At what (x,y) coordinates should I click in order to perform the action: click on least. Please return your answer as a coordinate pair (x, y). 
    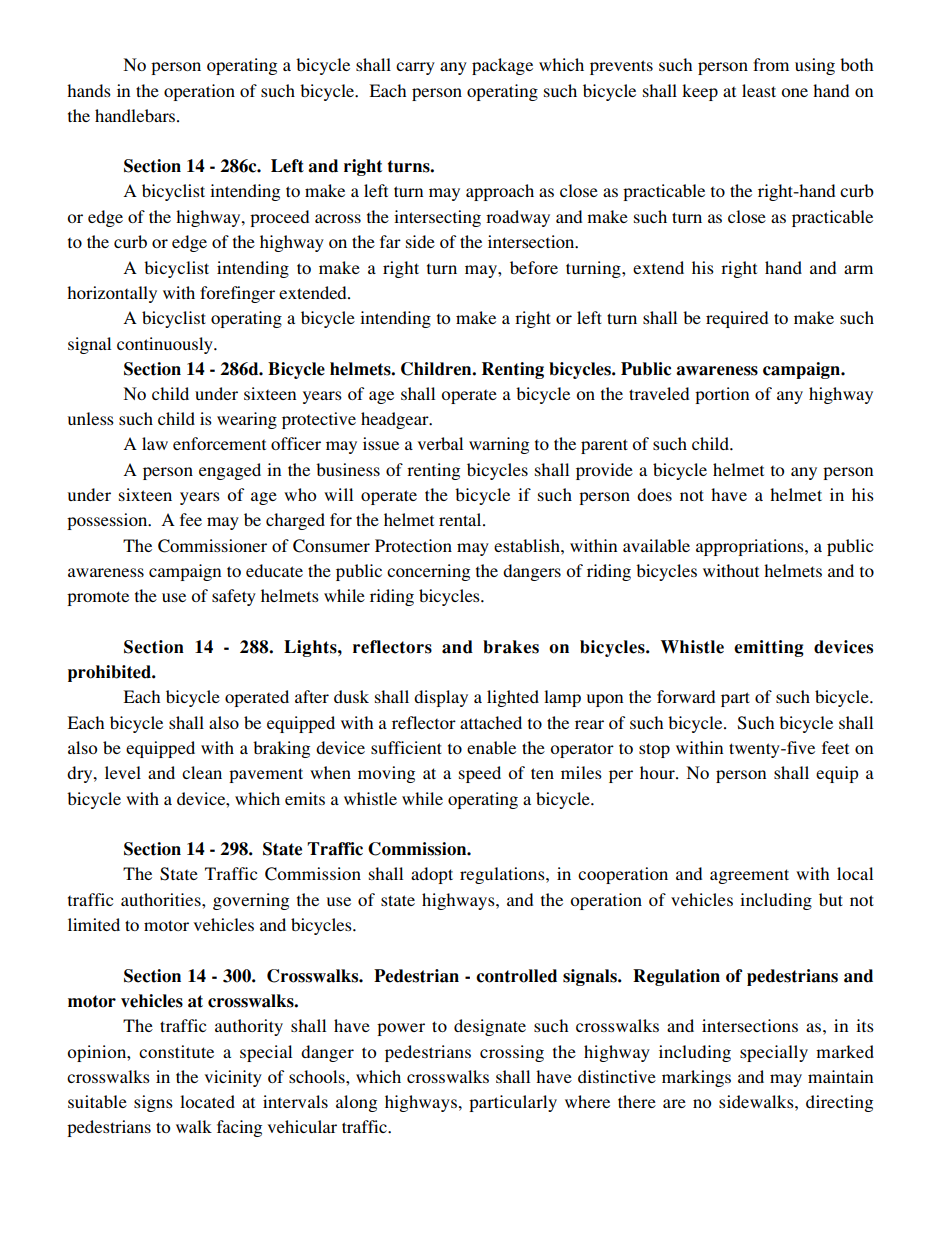
    Looking at the image, I should click on (759, 90).
